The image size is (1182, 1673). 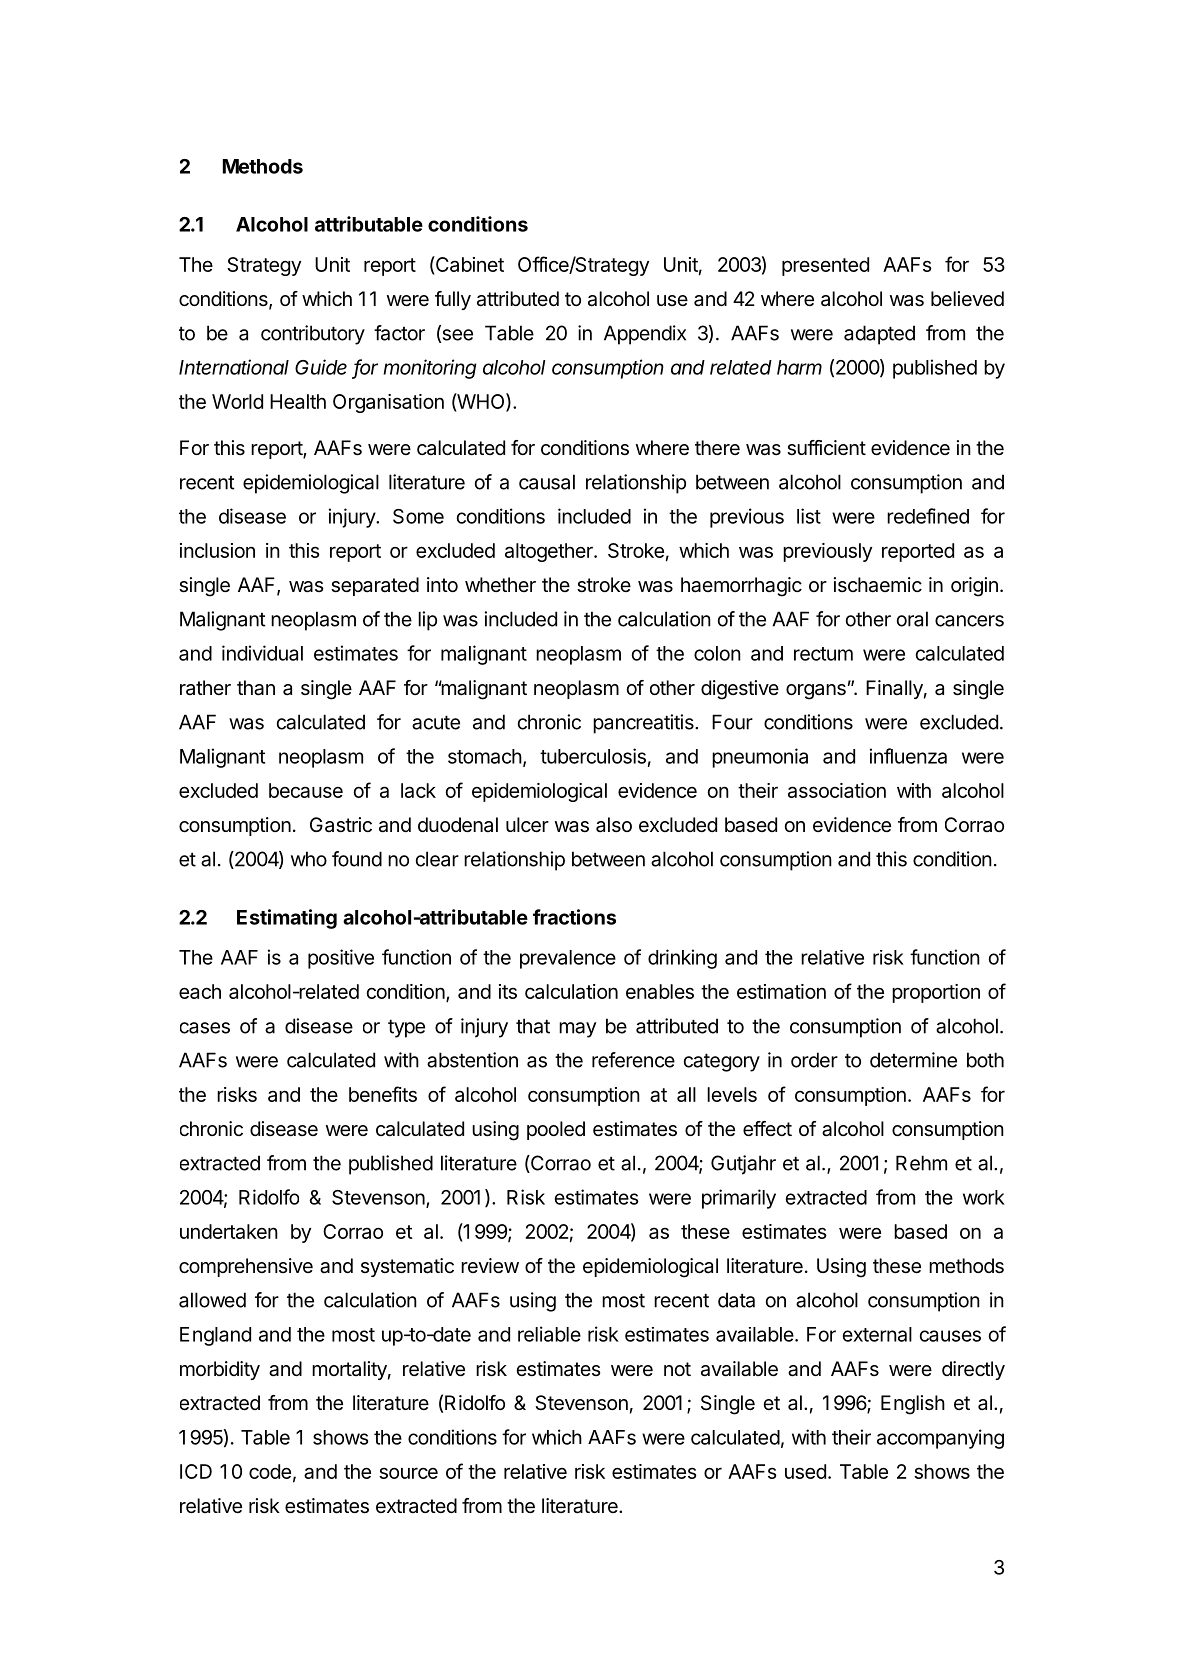 I want to click on code, so click(x=270, y=1471).
